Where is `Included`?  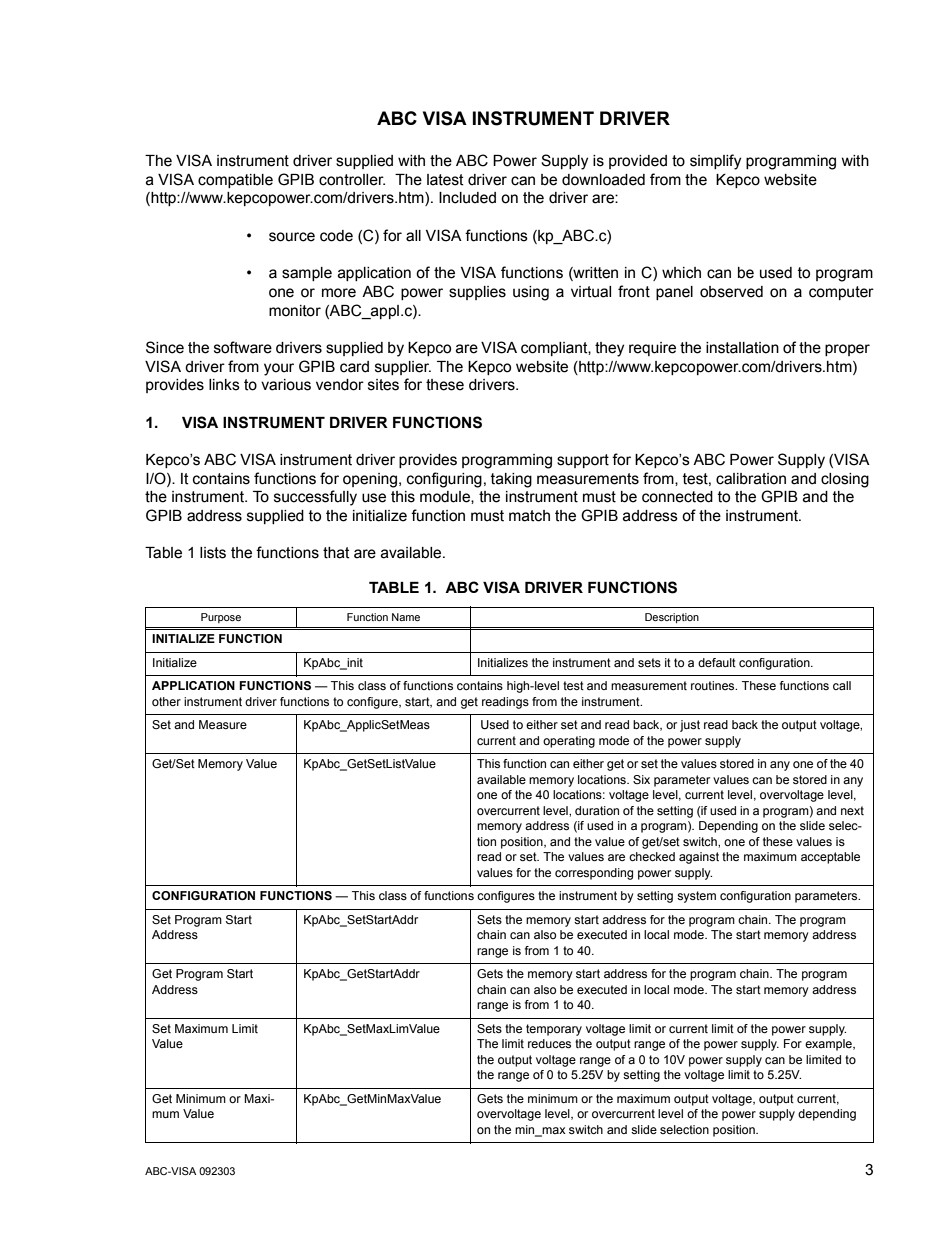
Included is located at coordinates (467, 198).
